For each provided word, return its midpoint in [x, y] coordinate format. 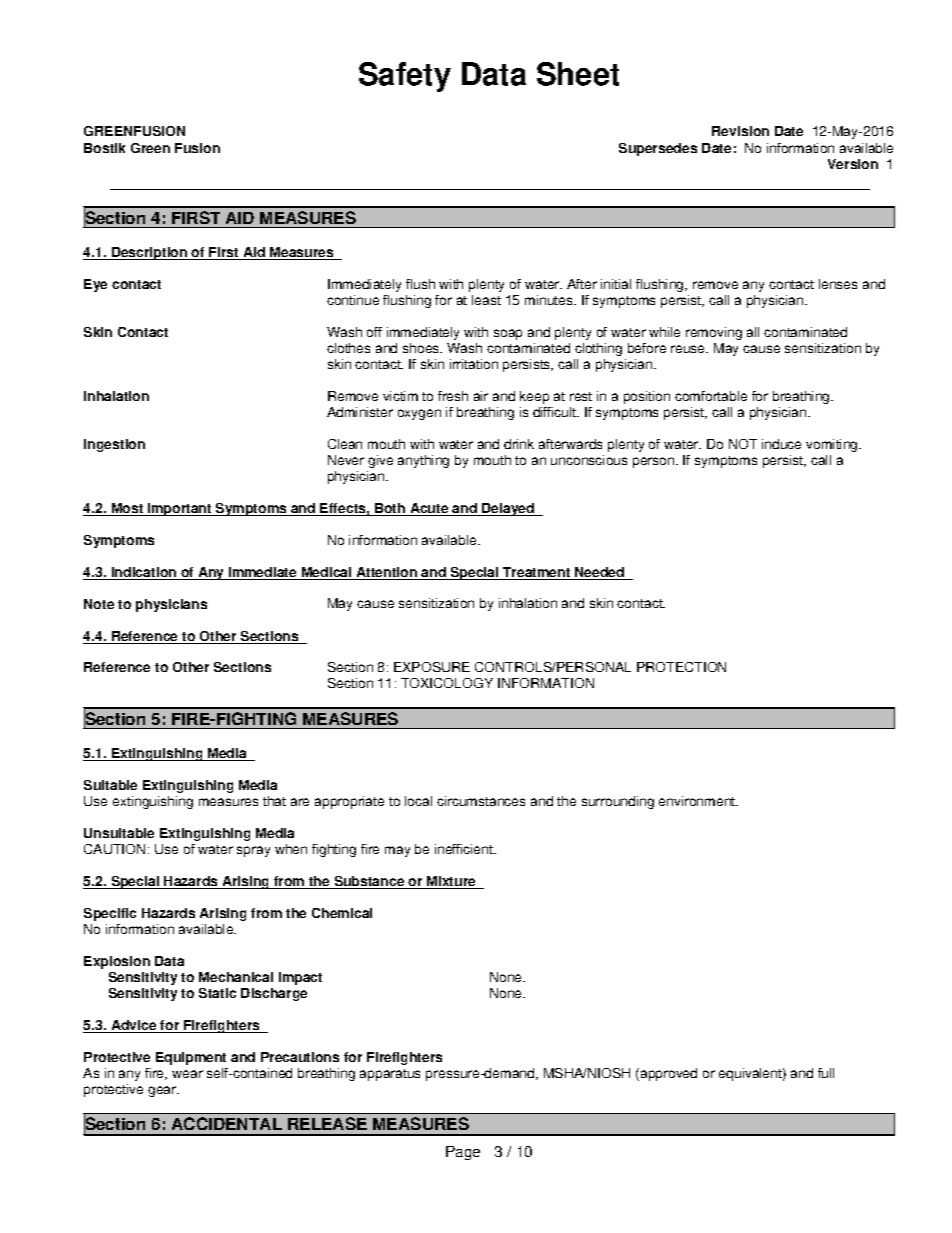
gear [163, 1091]
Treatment [537, 573]
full [826, 1073]
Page [463, 1153]
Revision [740, 131]
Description [150, 253]
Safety [405, 77]
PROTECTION [681, 667]
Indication [144, 573]
